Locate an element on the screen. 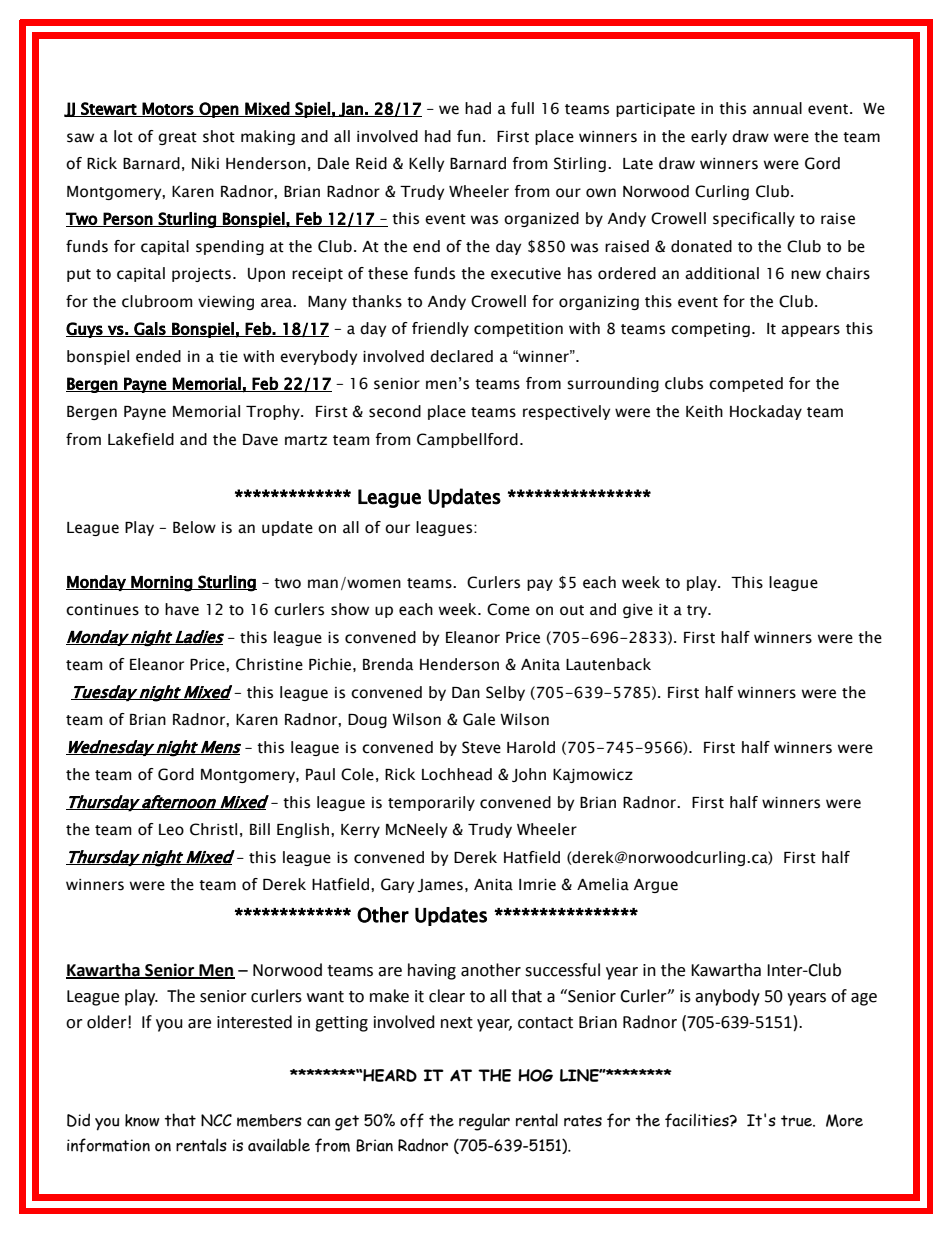 The image size is (952, 1233). Leo is located at coordinates (171, 830).
